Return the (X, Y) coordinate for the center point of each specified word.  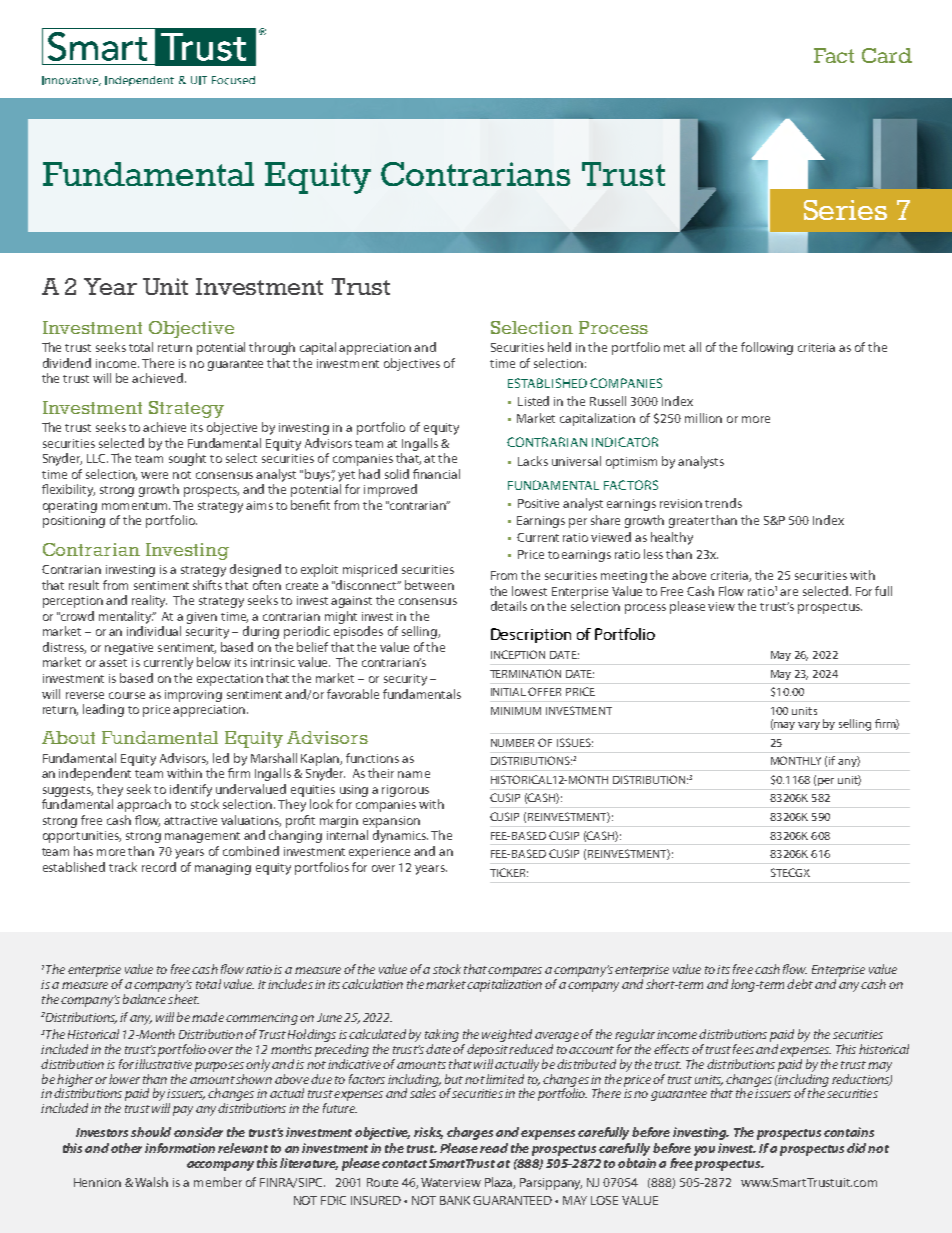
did (858, 1148)
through (272, 348)
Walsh (151, 1182)
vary (809, 726)
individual (154, 631)
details (509, 606)
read (494, 1148)
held (559, 347)
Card (887, 55)
